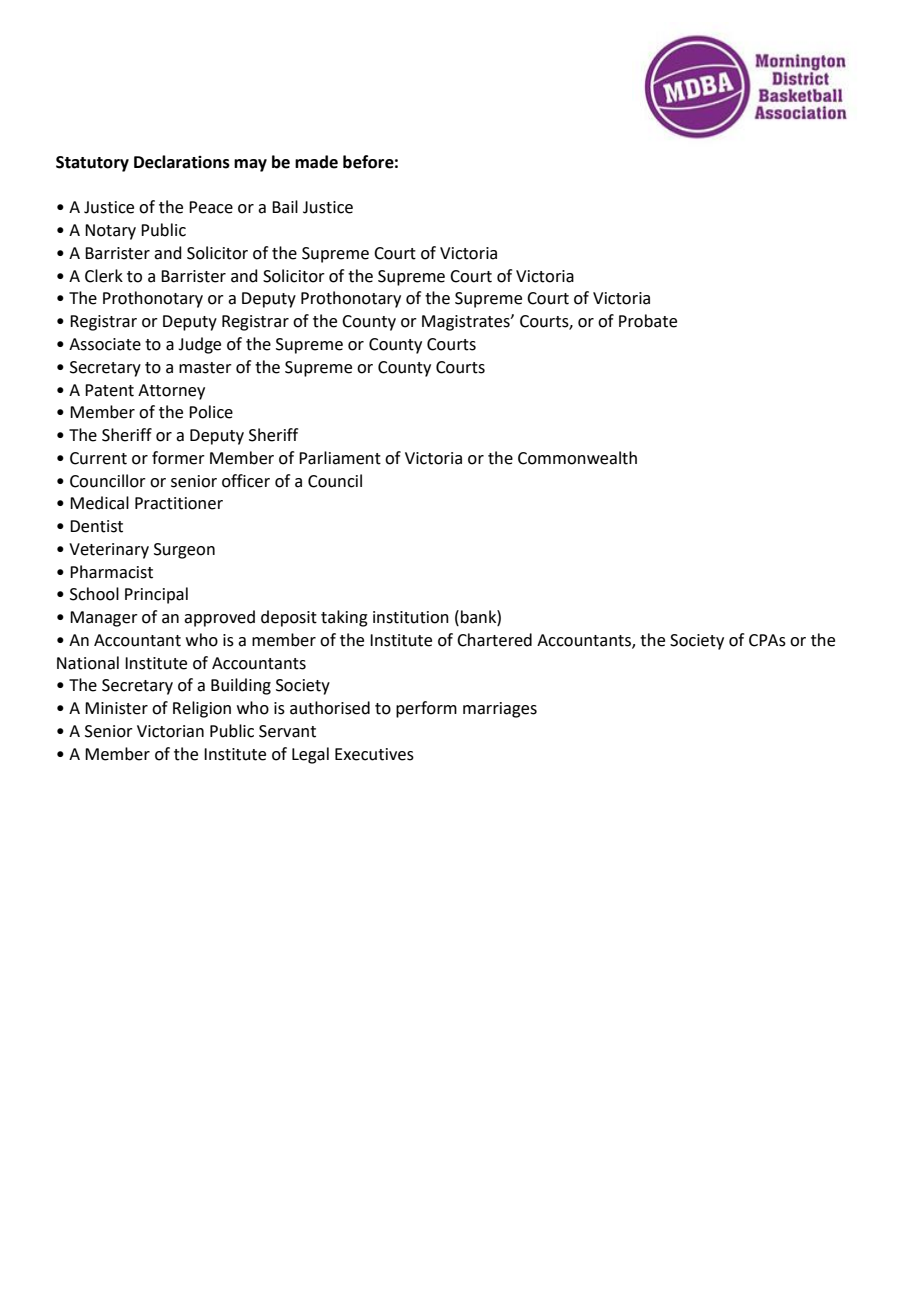 This document has height=1308, width=924. Describe the element at coordinates (178, 458) in the document. I see `former` at that location.
